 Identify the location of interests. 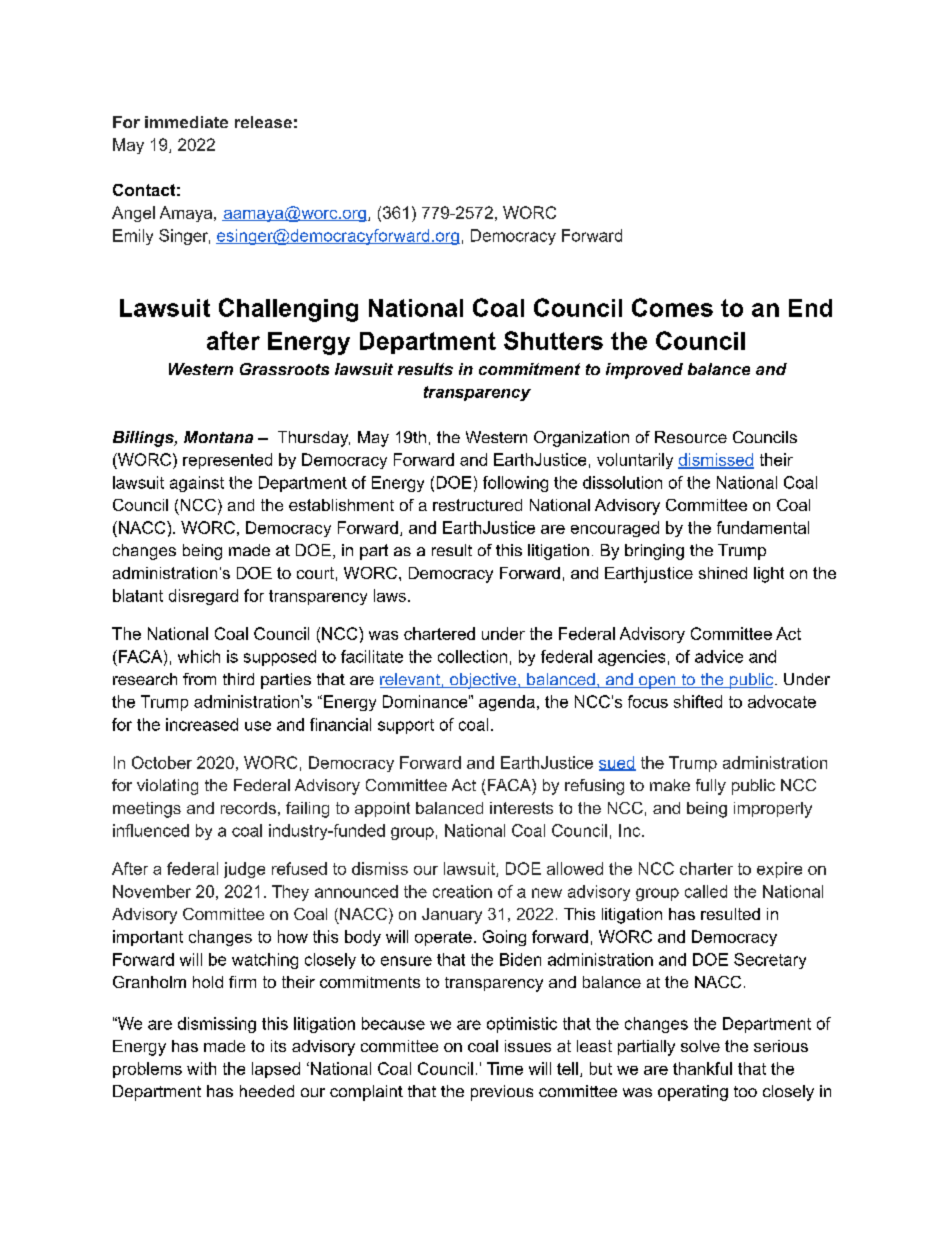
(521, 808).
